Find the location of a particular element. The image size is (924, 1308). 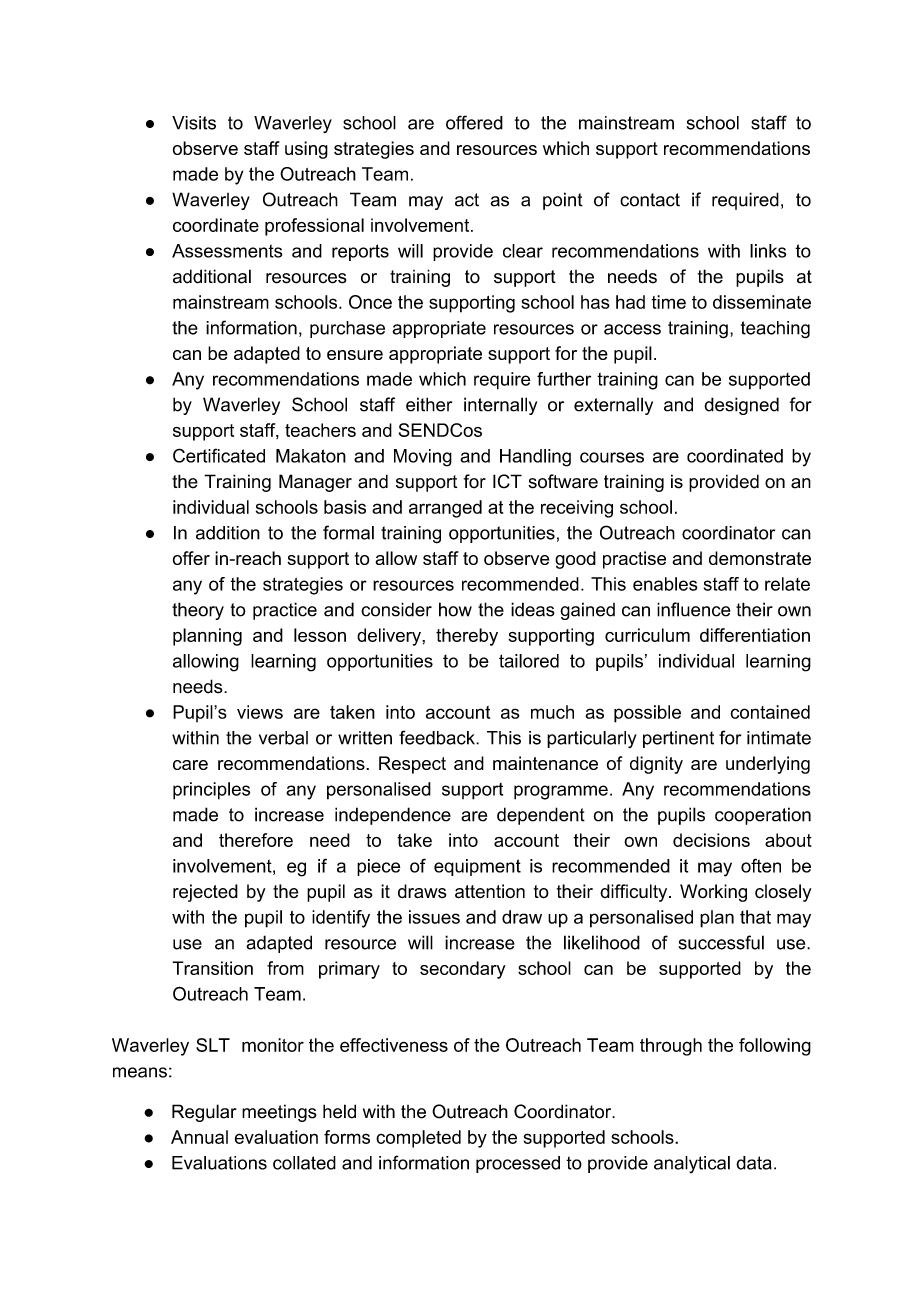

successful is located at coordinates (721, 942).
